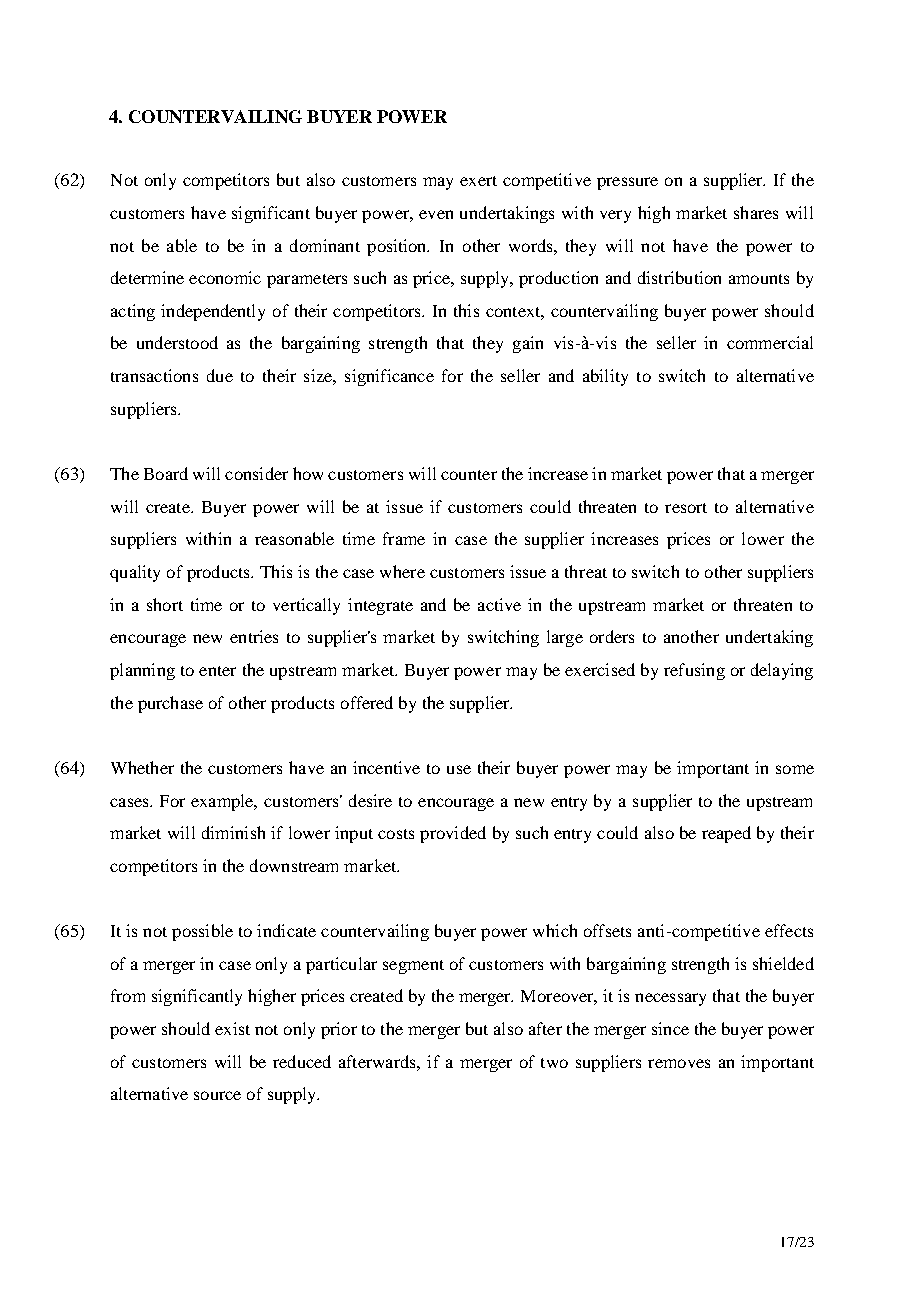 The width and height of the screenshot is (924, 1308). Describe the element at coordinates (436, 214) in the screenshot. I see `even` at that location.
